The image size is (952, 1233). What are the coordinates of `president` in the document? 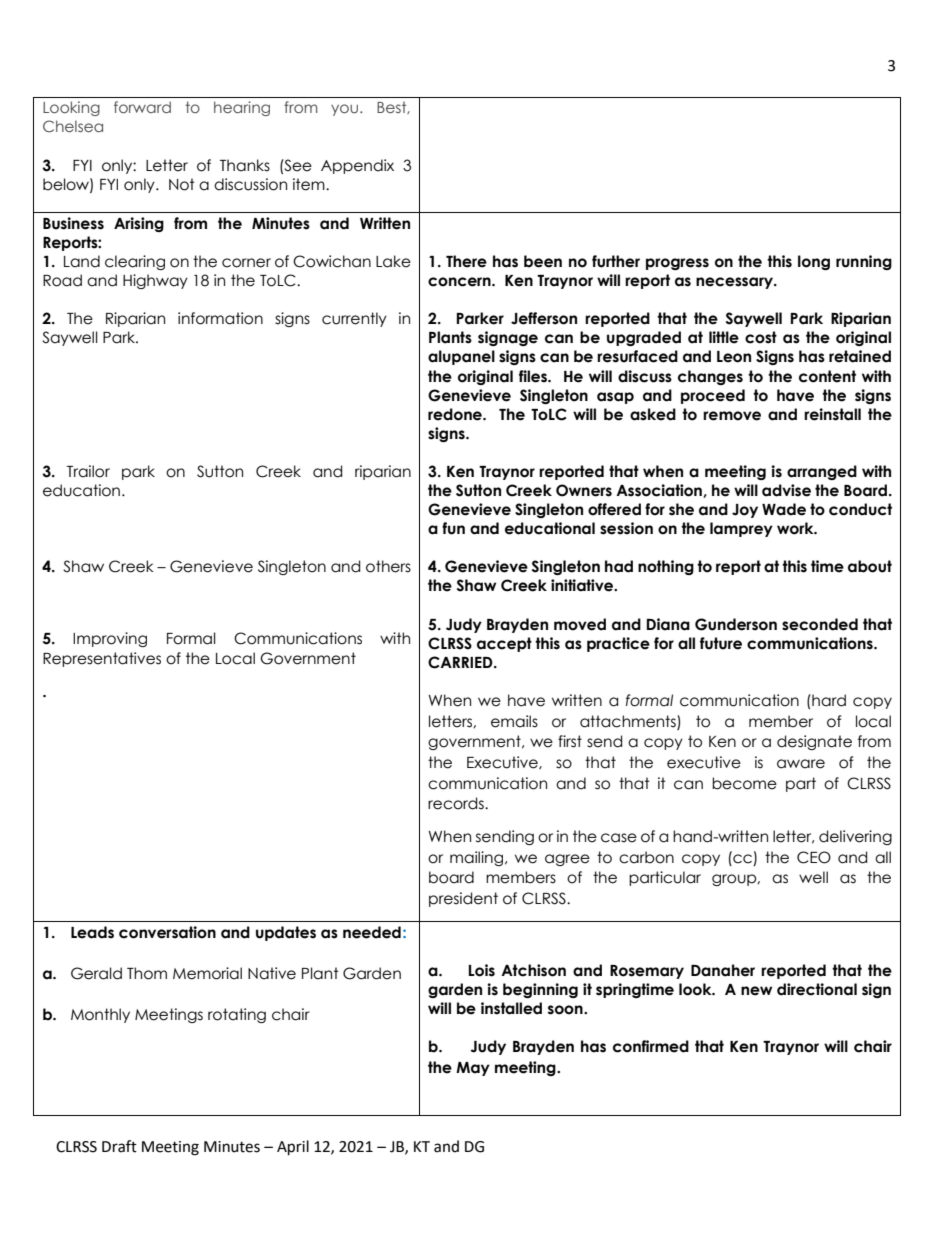 It's located at (463, 899).
